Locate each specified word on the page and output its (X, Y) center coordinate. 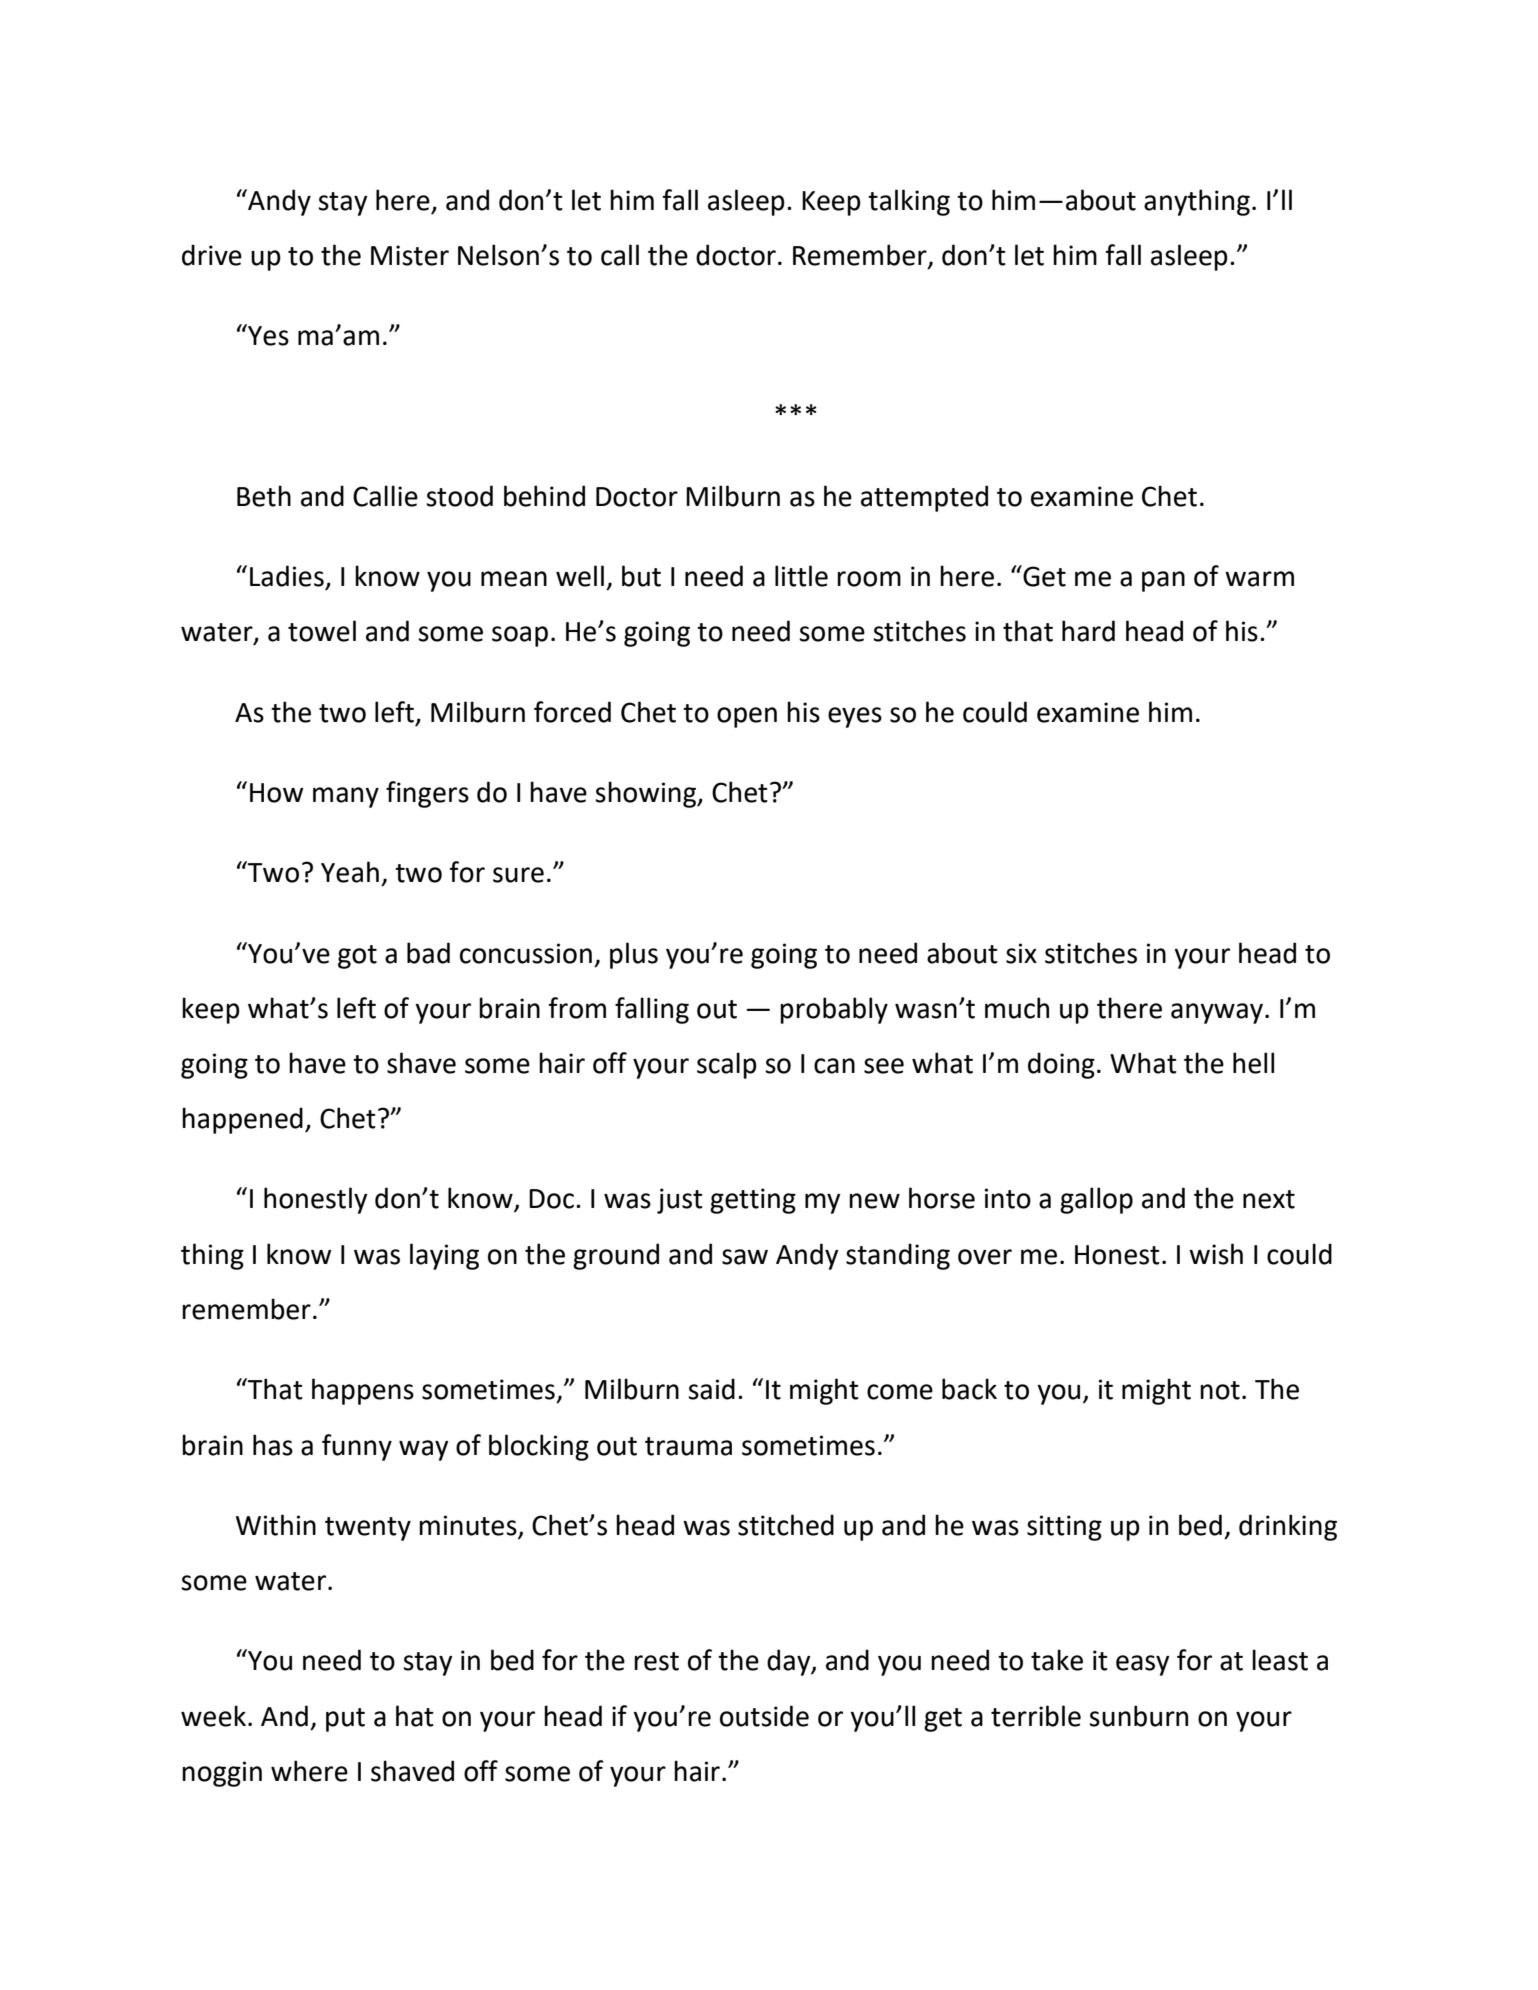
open (747, 717)
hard (1088, 631)
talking (909, 202)
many (346, 797)
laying (444, 1256)
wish (1216, 1254)
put (345, 1720)
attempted (924, 498)
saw (745, 1257)
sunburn (1138, 1716)
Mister (410, 255)
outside (764, 1716)
